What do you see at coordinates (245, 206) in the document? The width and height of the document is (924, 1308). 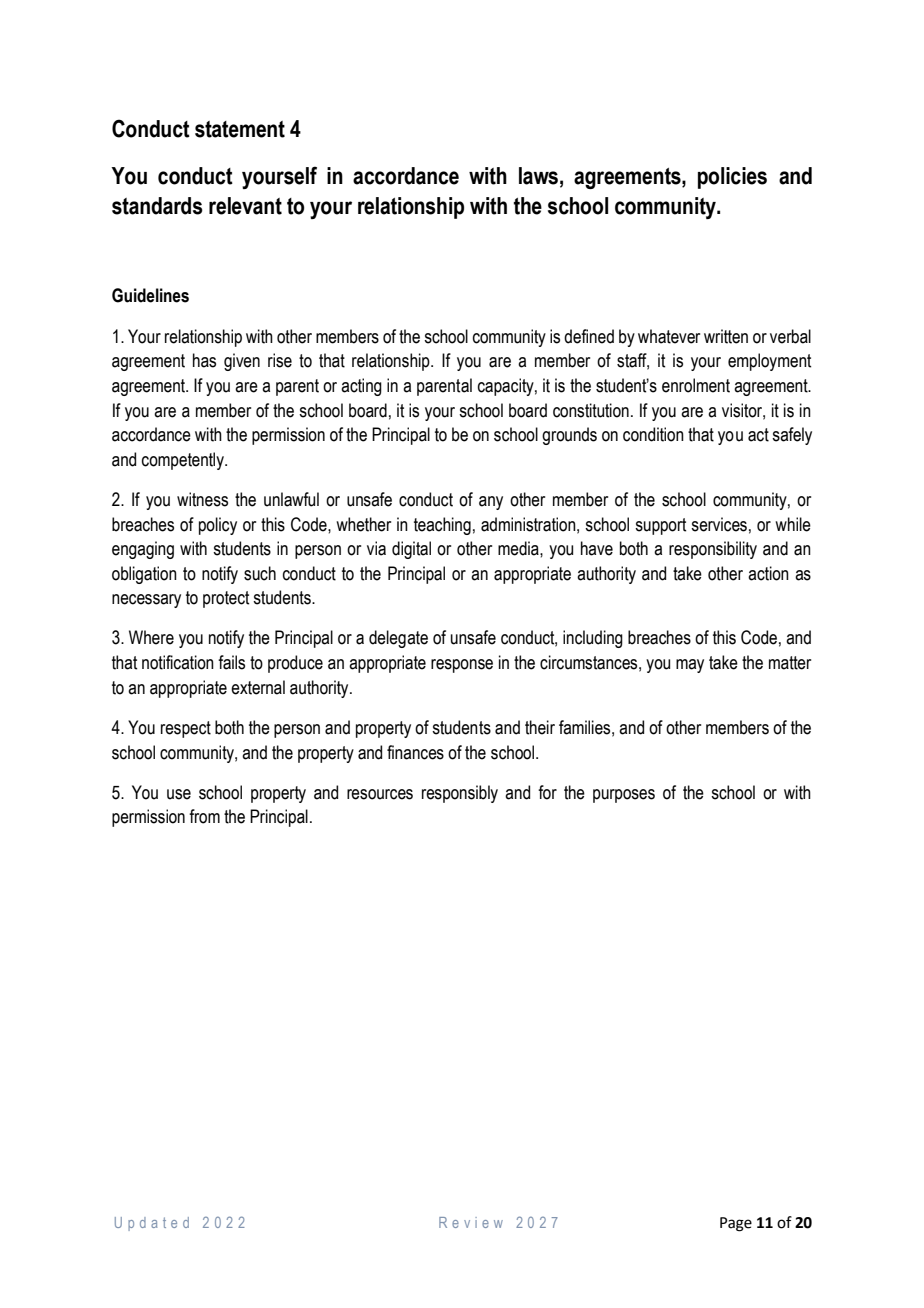 I see `relevant` at bounding box center [245, 206].
